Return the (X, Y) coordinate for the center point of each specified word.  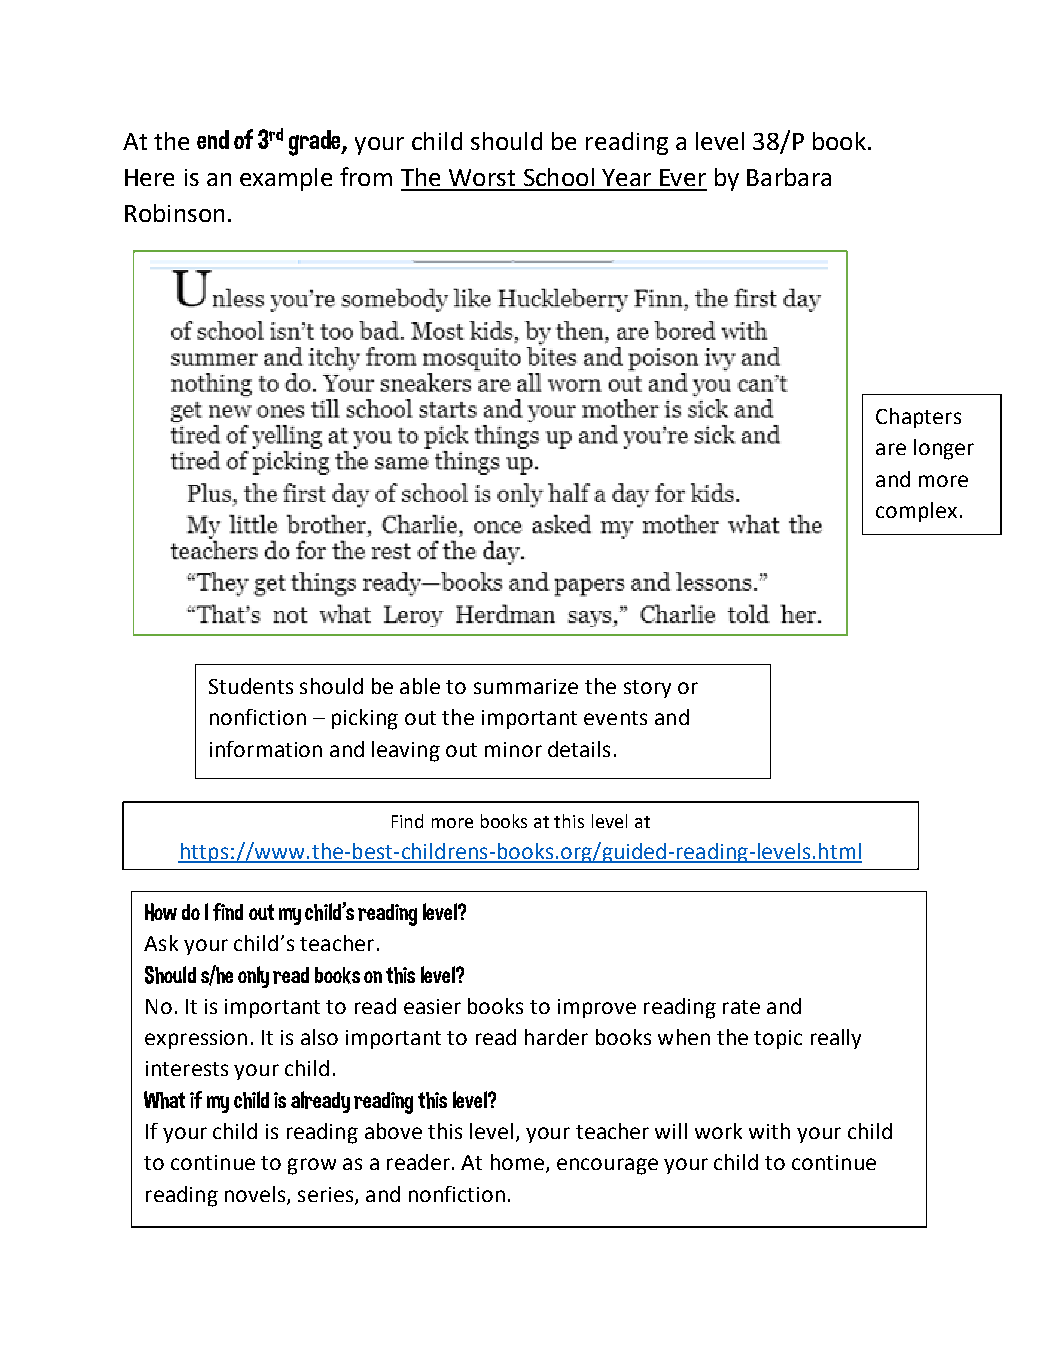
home (517, 1162)
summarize (526, 686)
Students (251, 686)
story (647, 689)
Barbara (789, 177)
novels (256, 1195)
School (559, 177)
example (286, 179)
